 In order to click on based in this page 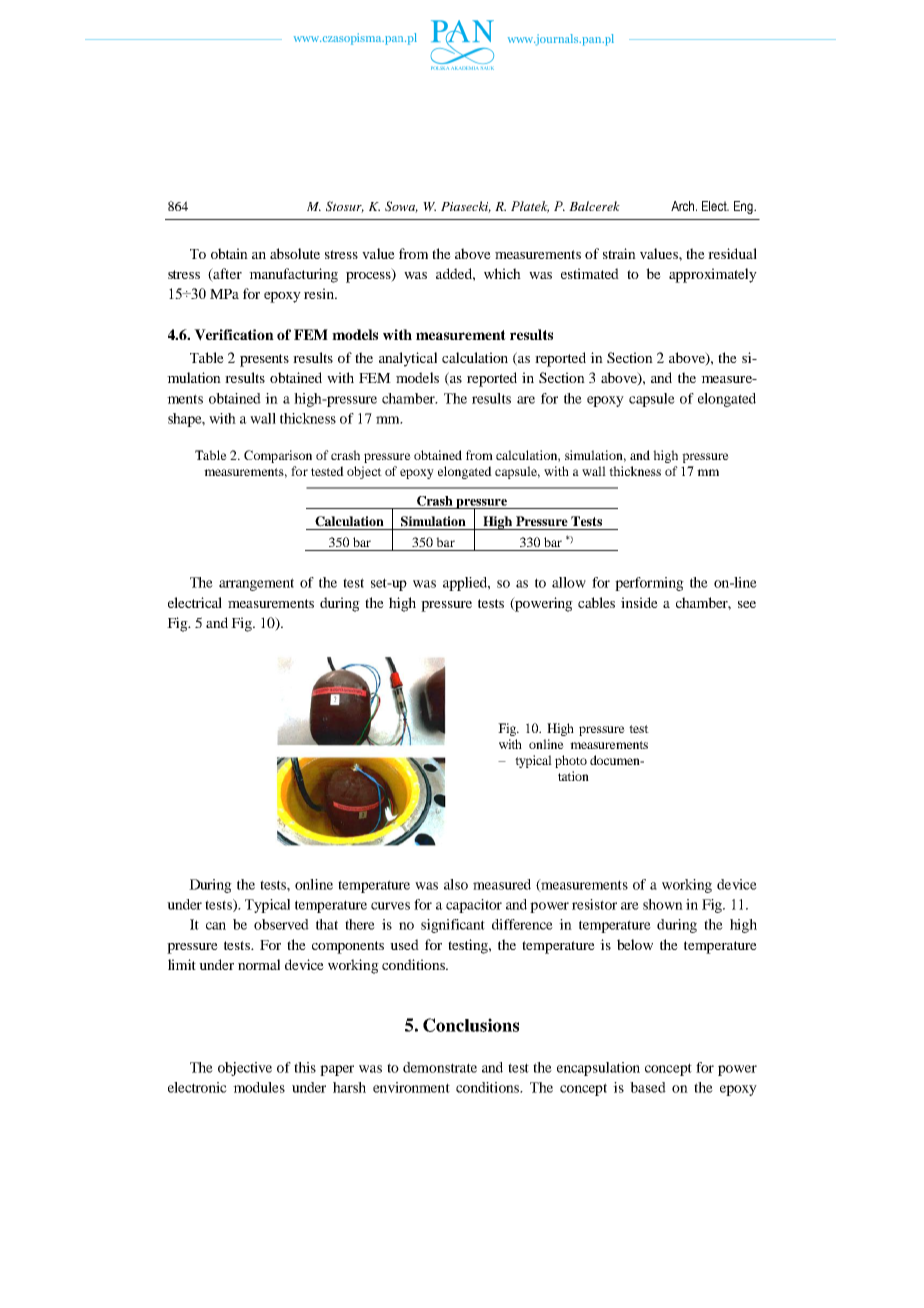, I will do `click(648, 1087)`.
